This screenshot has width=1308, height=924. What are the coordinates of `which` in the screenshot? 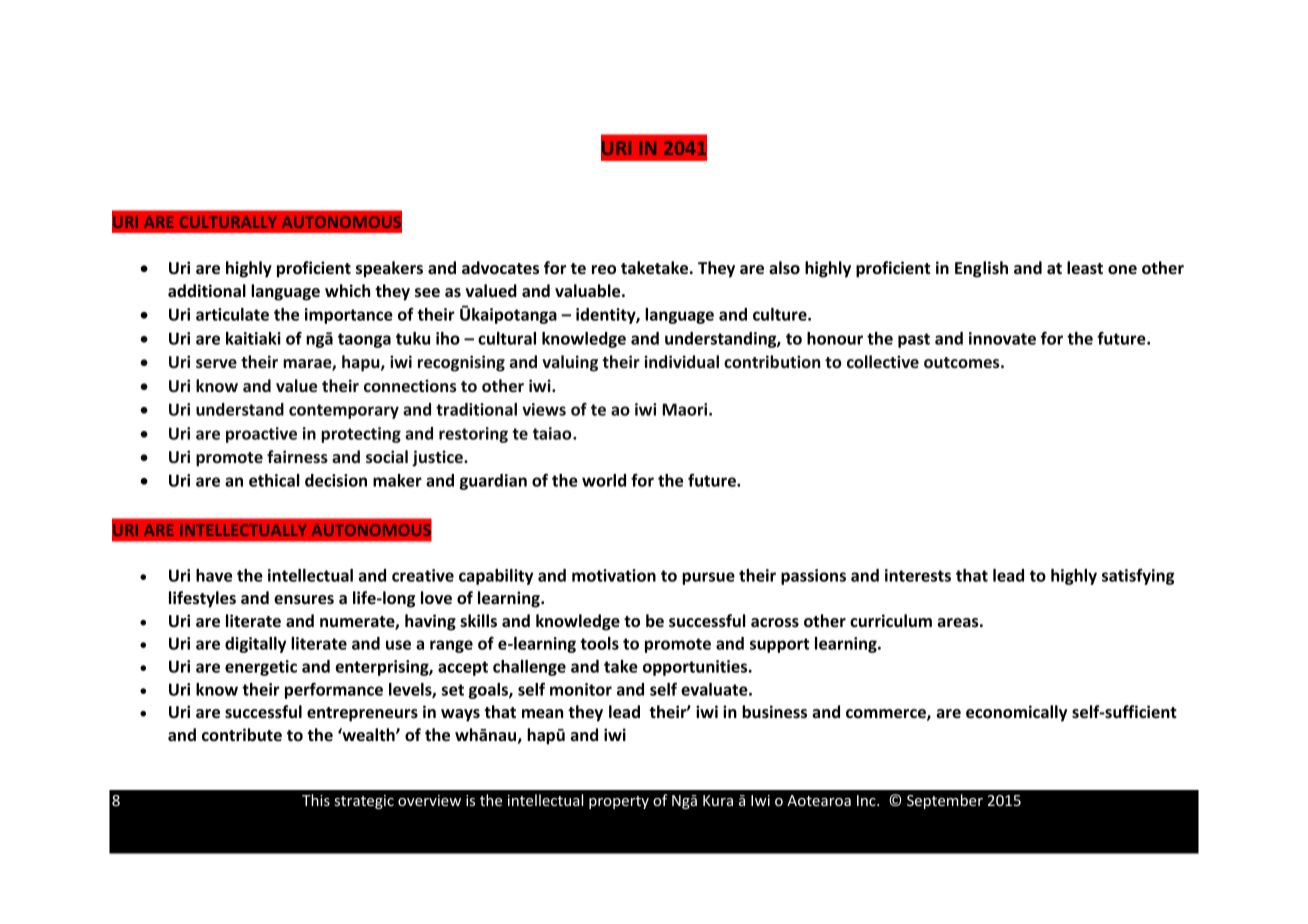 It's located at (347, 290).
